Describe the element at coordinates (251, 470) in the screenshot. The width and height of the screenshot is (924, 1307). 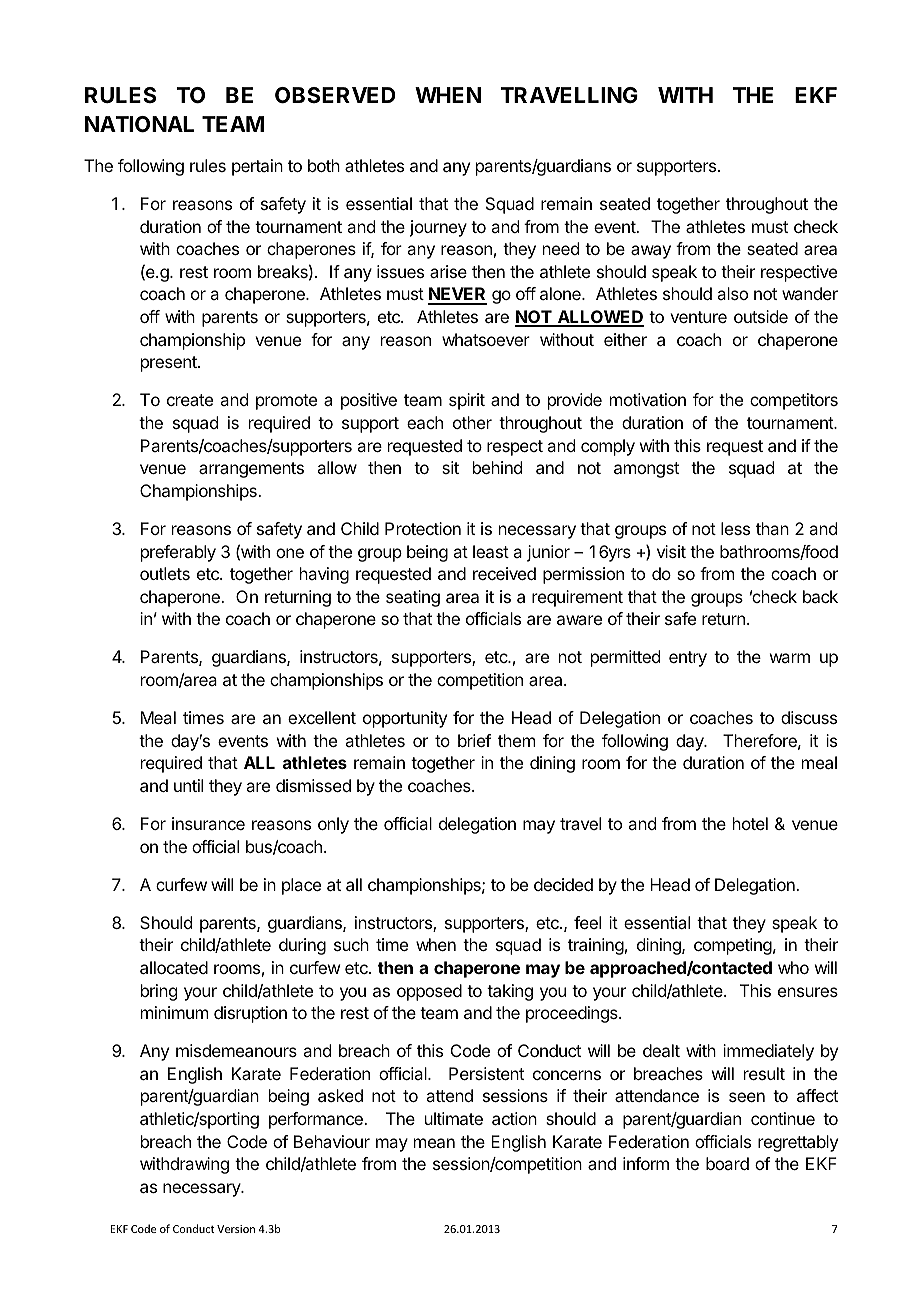
I see `arrangements` at that location.
